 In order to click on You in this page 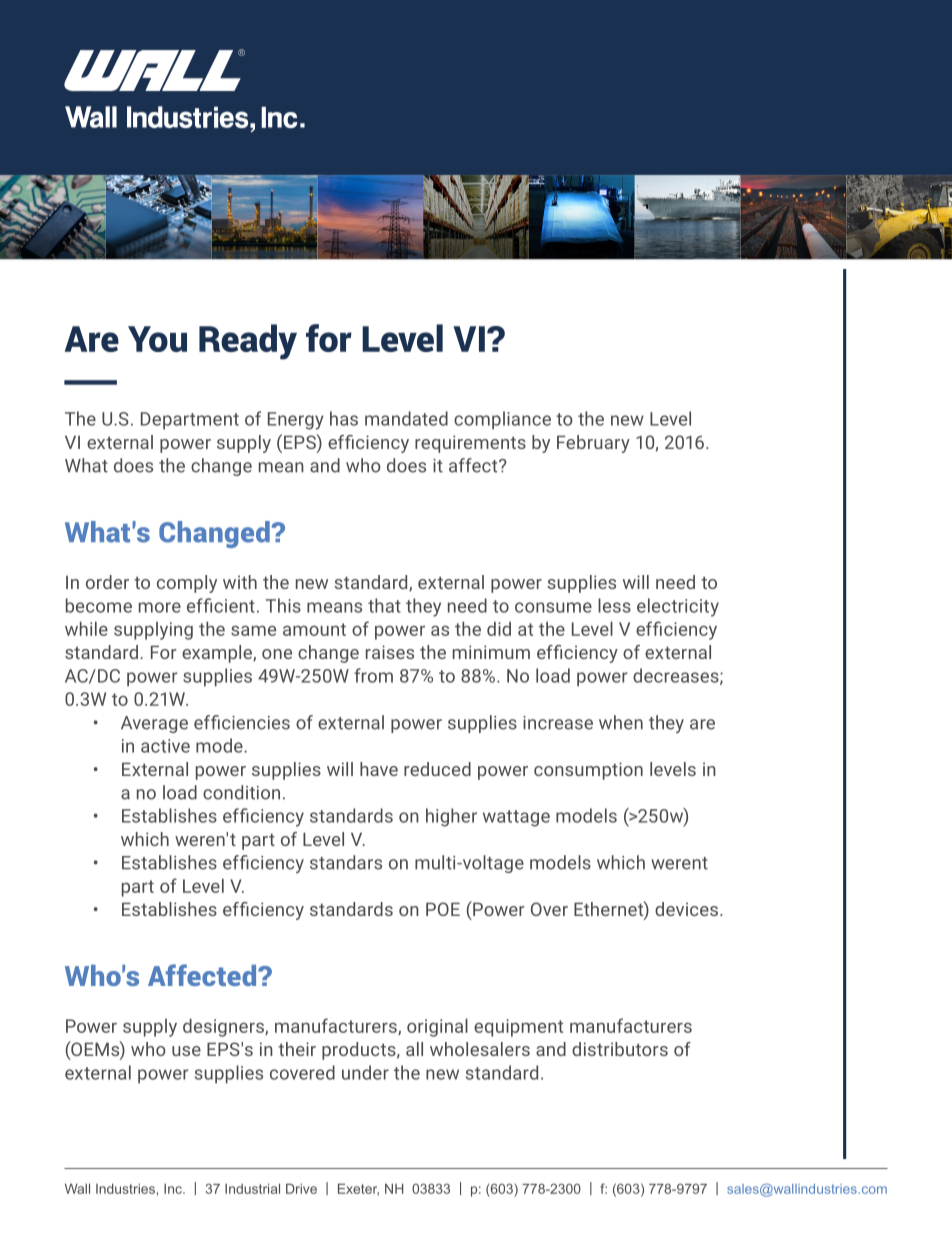, I will do `click(157, 339)`.
